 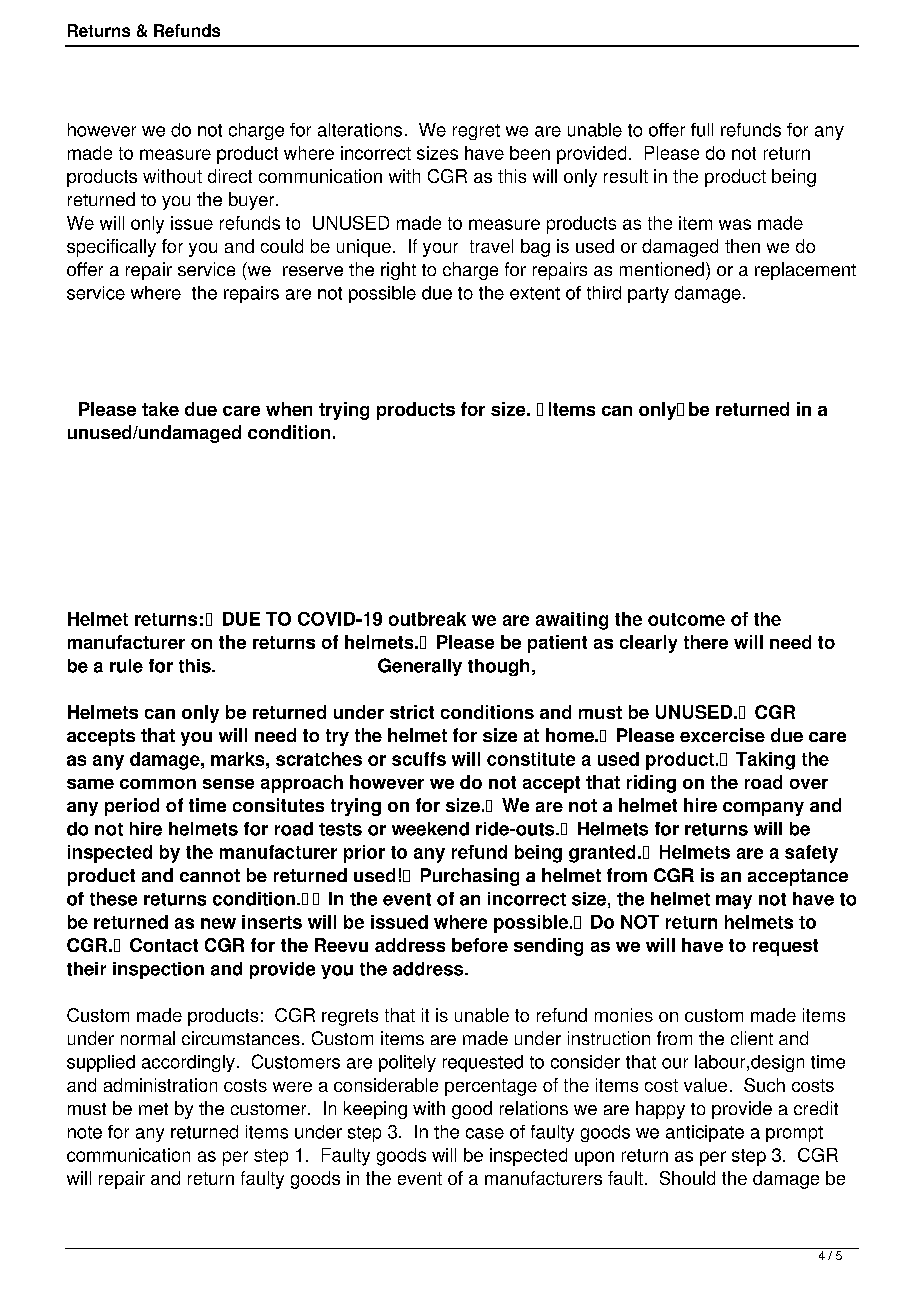 What do you see at coordinates (702, 130) in the document?
I see `full` at bounding box center [702, 130].
